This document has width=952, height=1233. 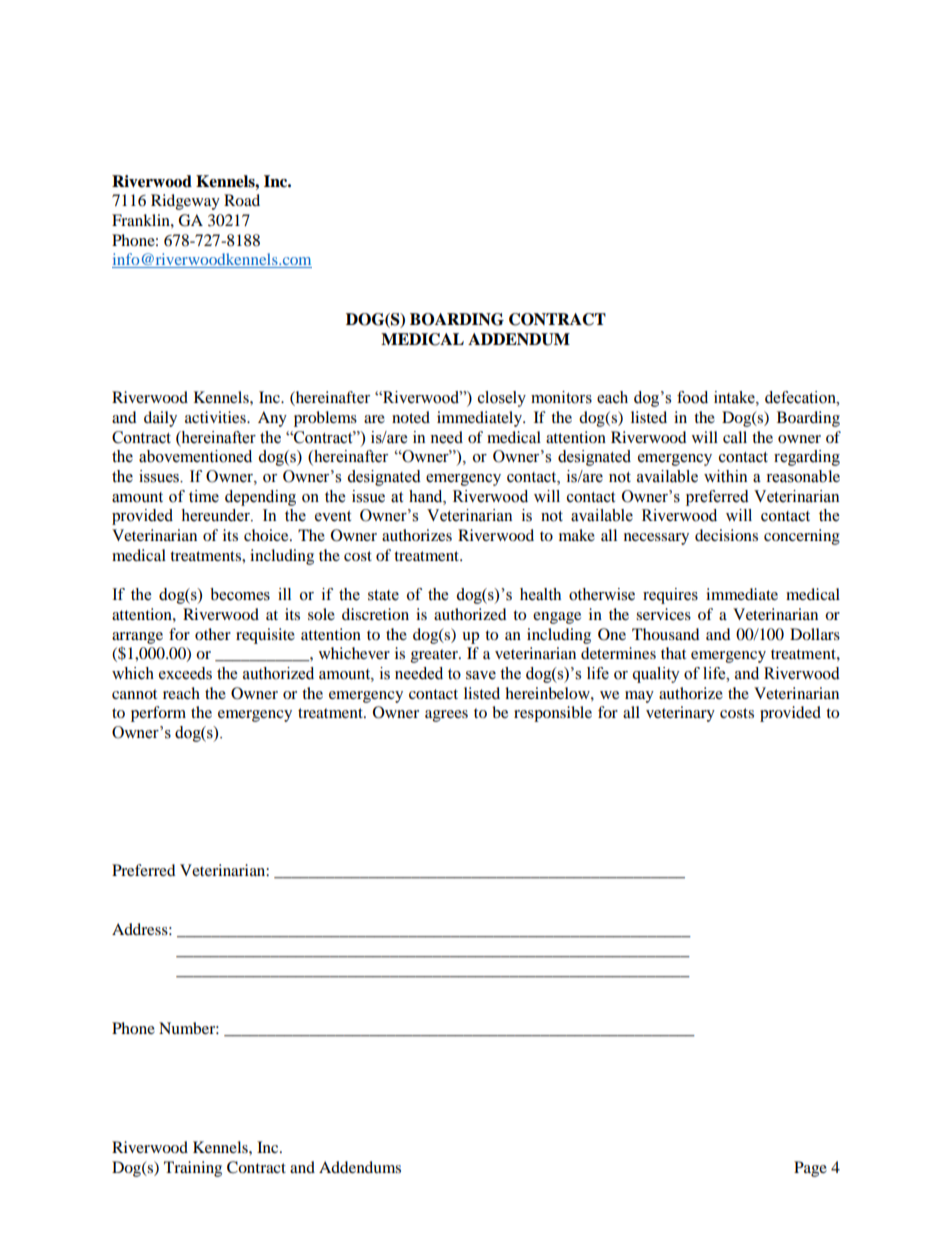 I want to click on veterinary, so click(x=680, y=714).
